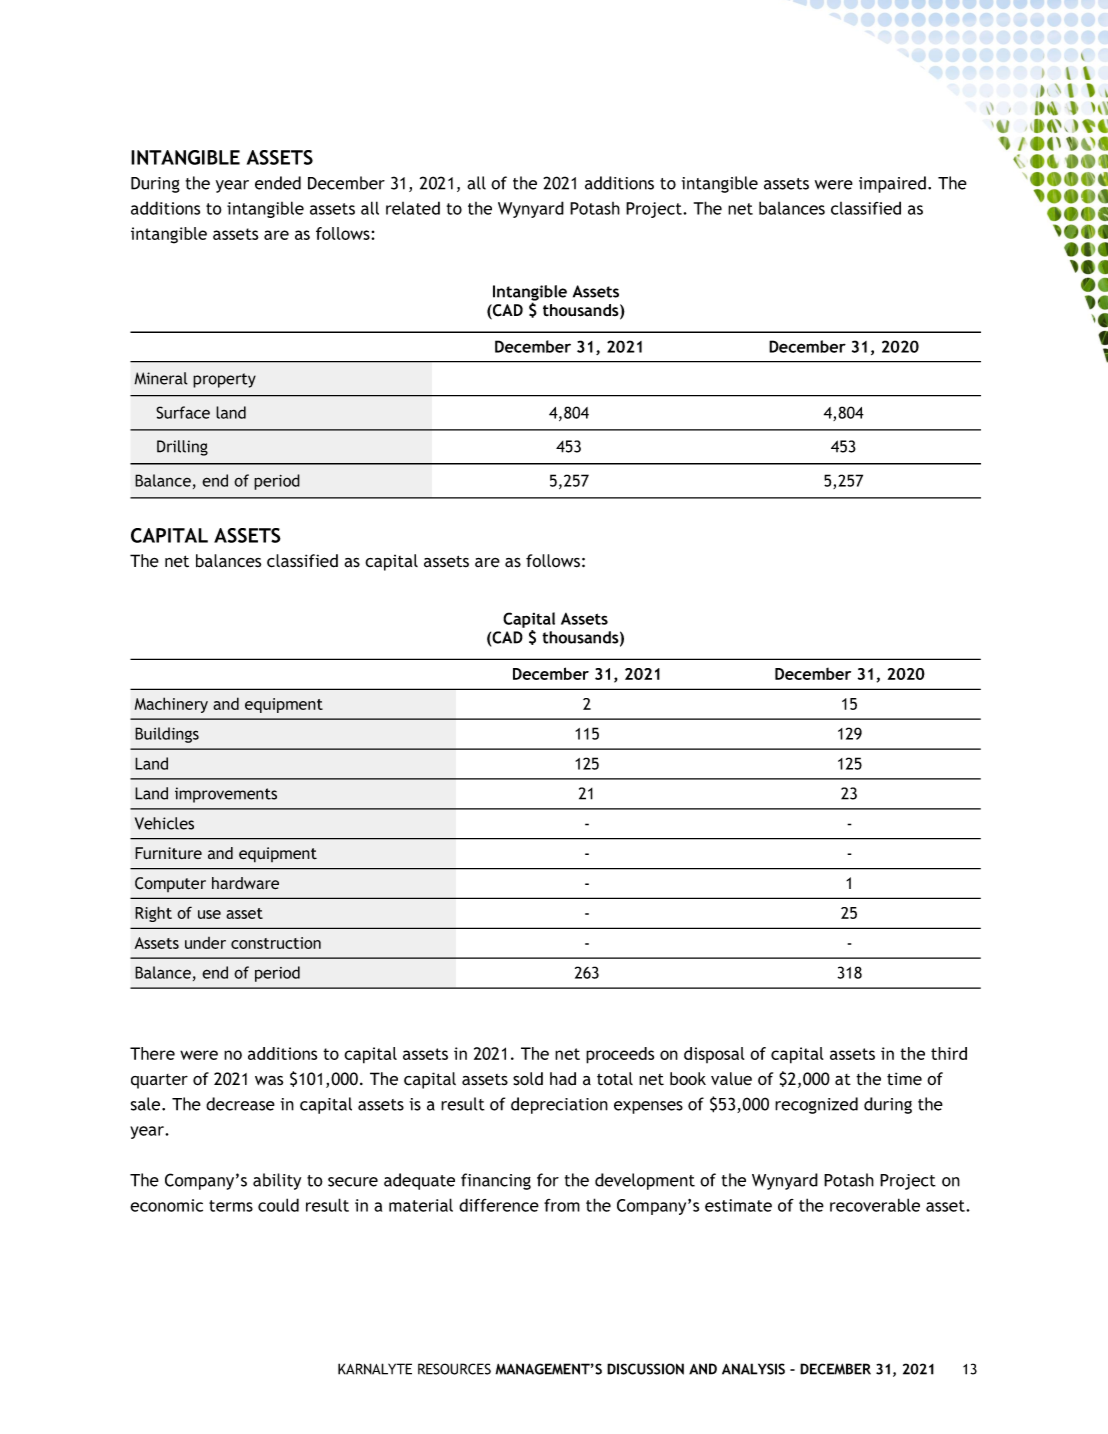 This screenshot has height=1434, width=1108. What do you see at coordinates (224, 380) in the screenshot?
I see `property` at bounding box center [224, 380].
